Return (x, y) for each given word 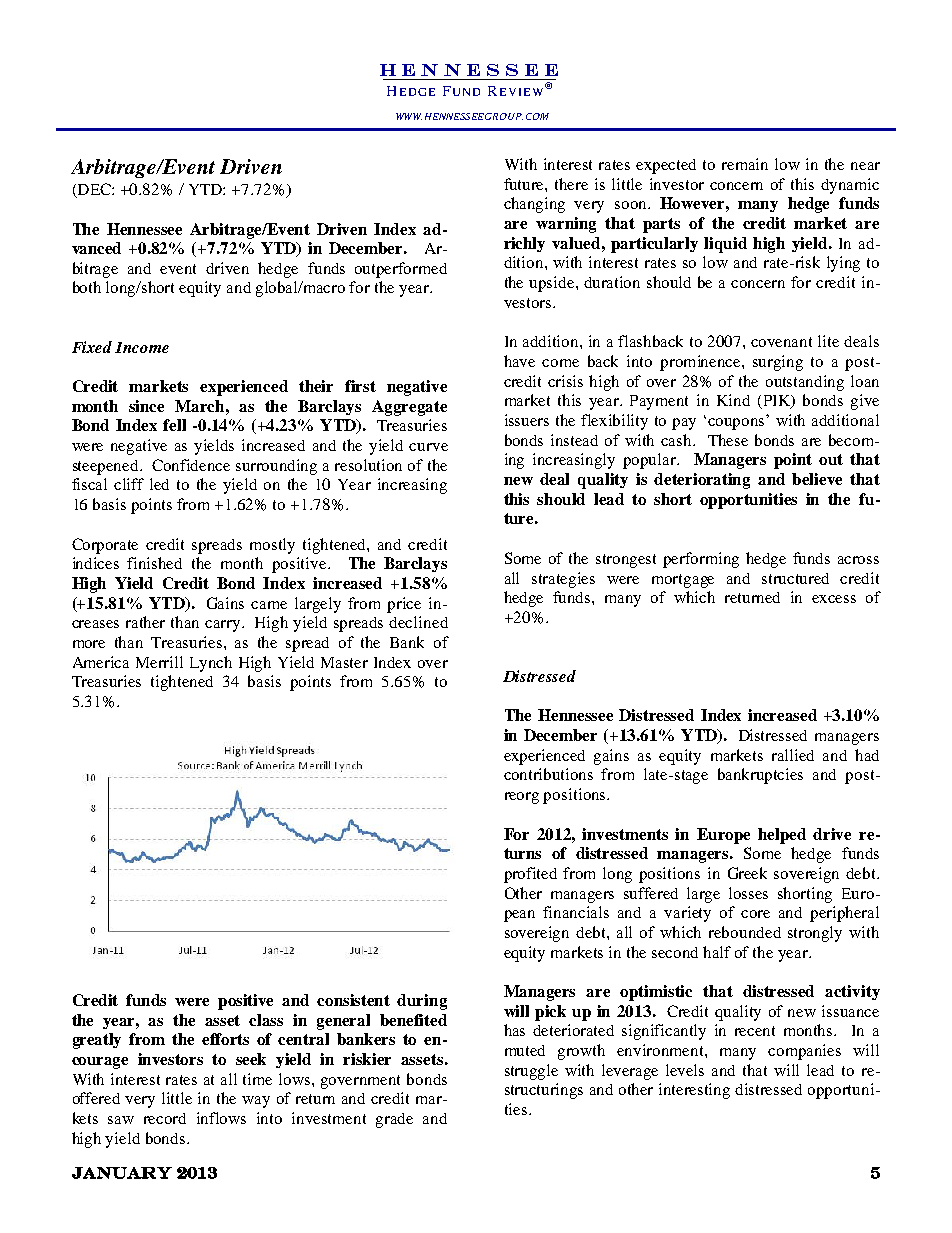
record (165, 1118)
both (87, 287)
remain (745, 164)
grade (394, 1120)
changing (534, 205)
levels (685, 1070)
